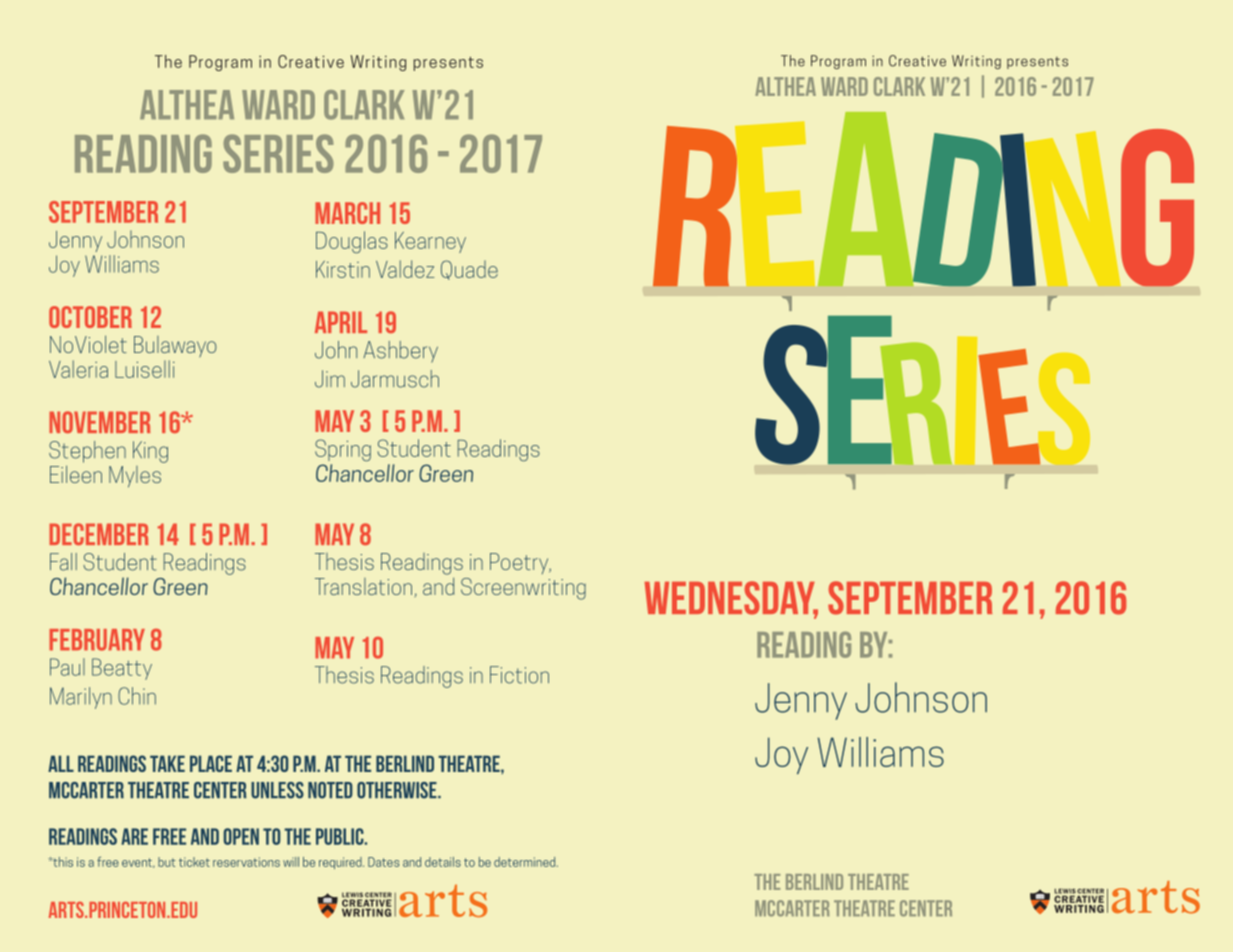 This screenshot has height=952, width=1233. Describe the element at coordinates (278, 153) in the screenshot. I see `series` at that location.
